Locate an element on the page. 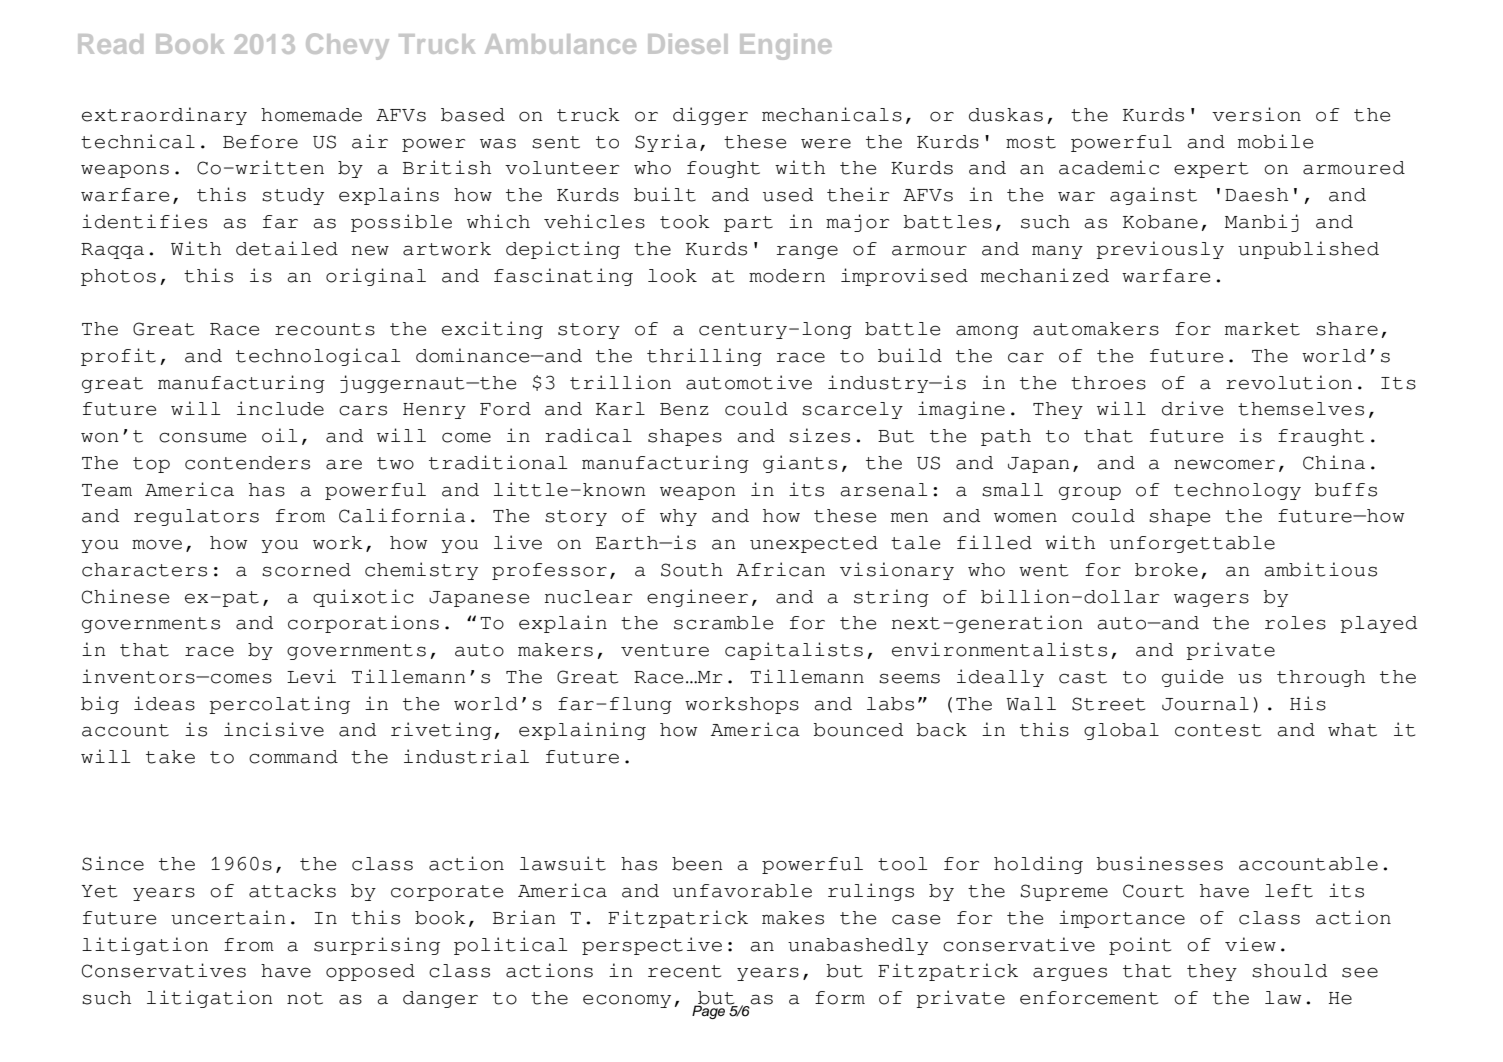 The height and width of the page is (1062, 1503). version is located at coordinates (1256, 114).
